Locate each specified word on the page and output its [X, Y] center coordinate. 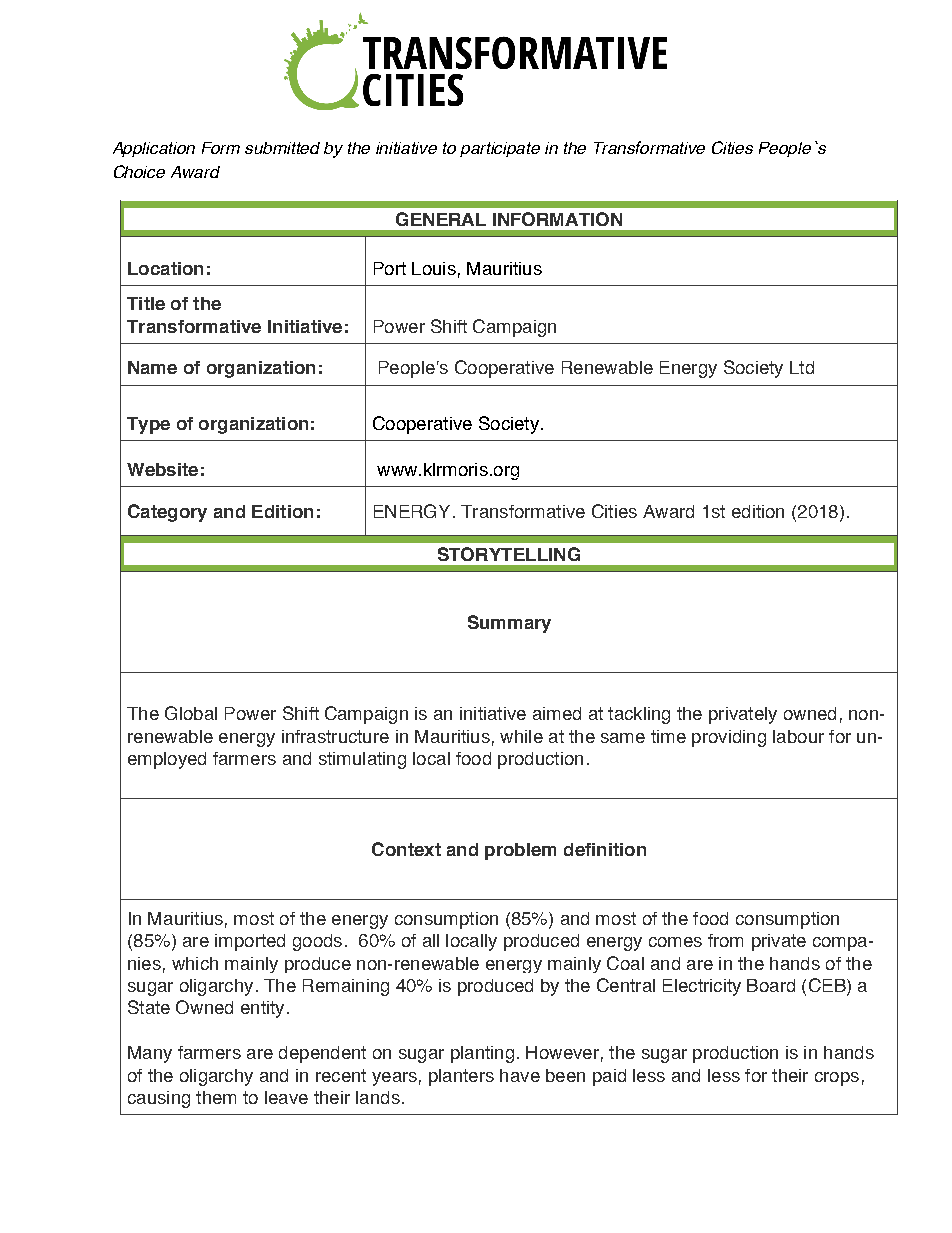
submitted [282, 148]
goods [317, 942]
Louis [434, 268]
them [216, 1097]
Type [148, 425]
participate [500, 149]
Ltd [802, 367]
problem [520, 851]
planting [482, 1054]
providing [729, 738]
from [725, 940]
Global [191, 713]
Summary [509, 624]
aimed [557, 713]
